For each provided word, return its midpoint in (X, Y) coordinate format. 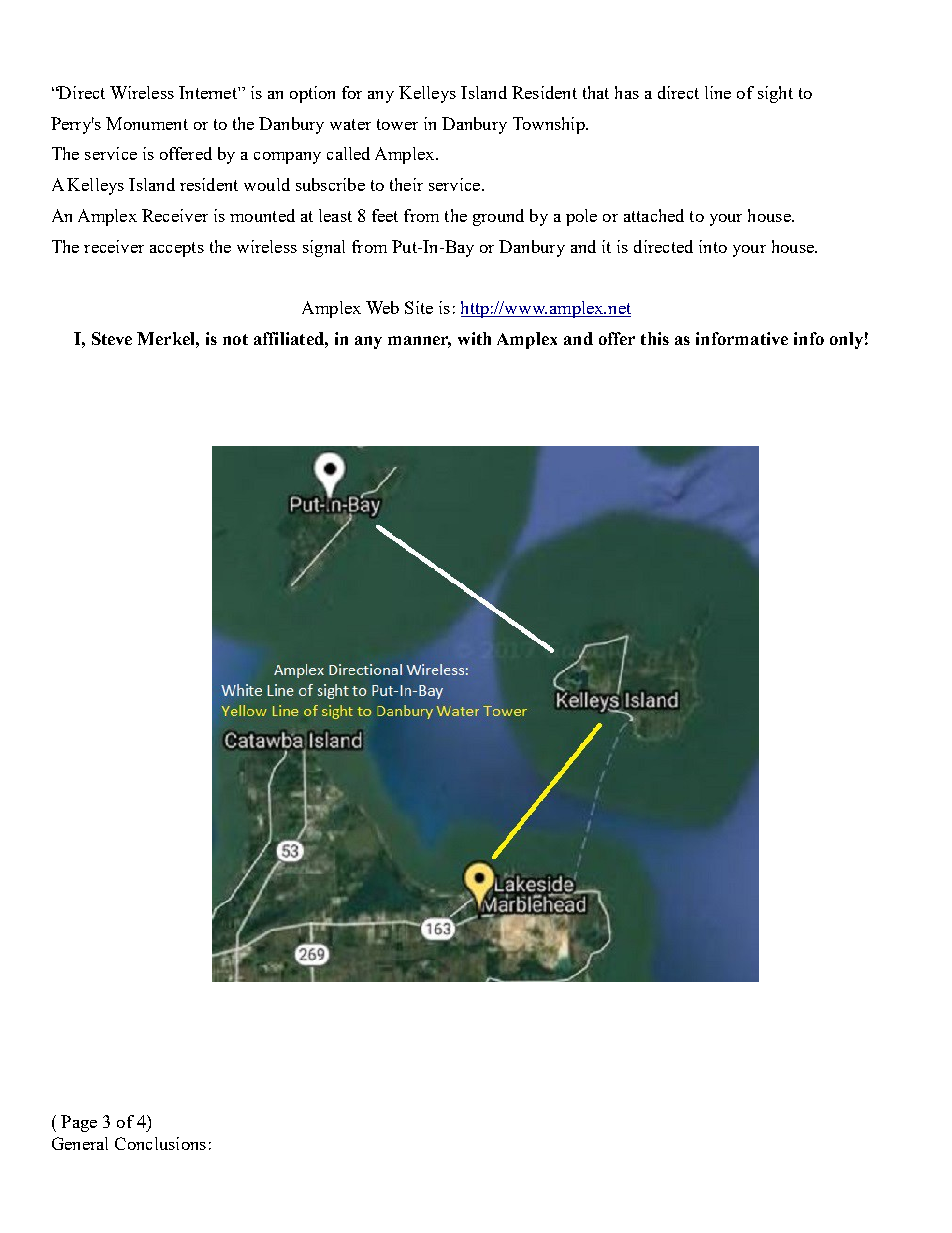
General (80, 1143)
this (655, 338)
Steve (112, 338)
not (235, 339)
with (474, 338)
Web (382, 307)
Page (79, 1123)
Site (419, 307)
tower (397, 124)
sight (775, 94)
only (846, 340)
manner (419, 342)
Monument (147, 123)
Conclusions (160, 1143)
